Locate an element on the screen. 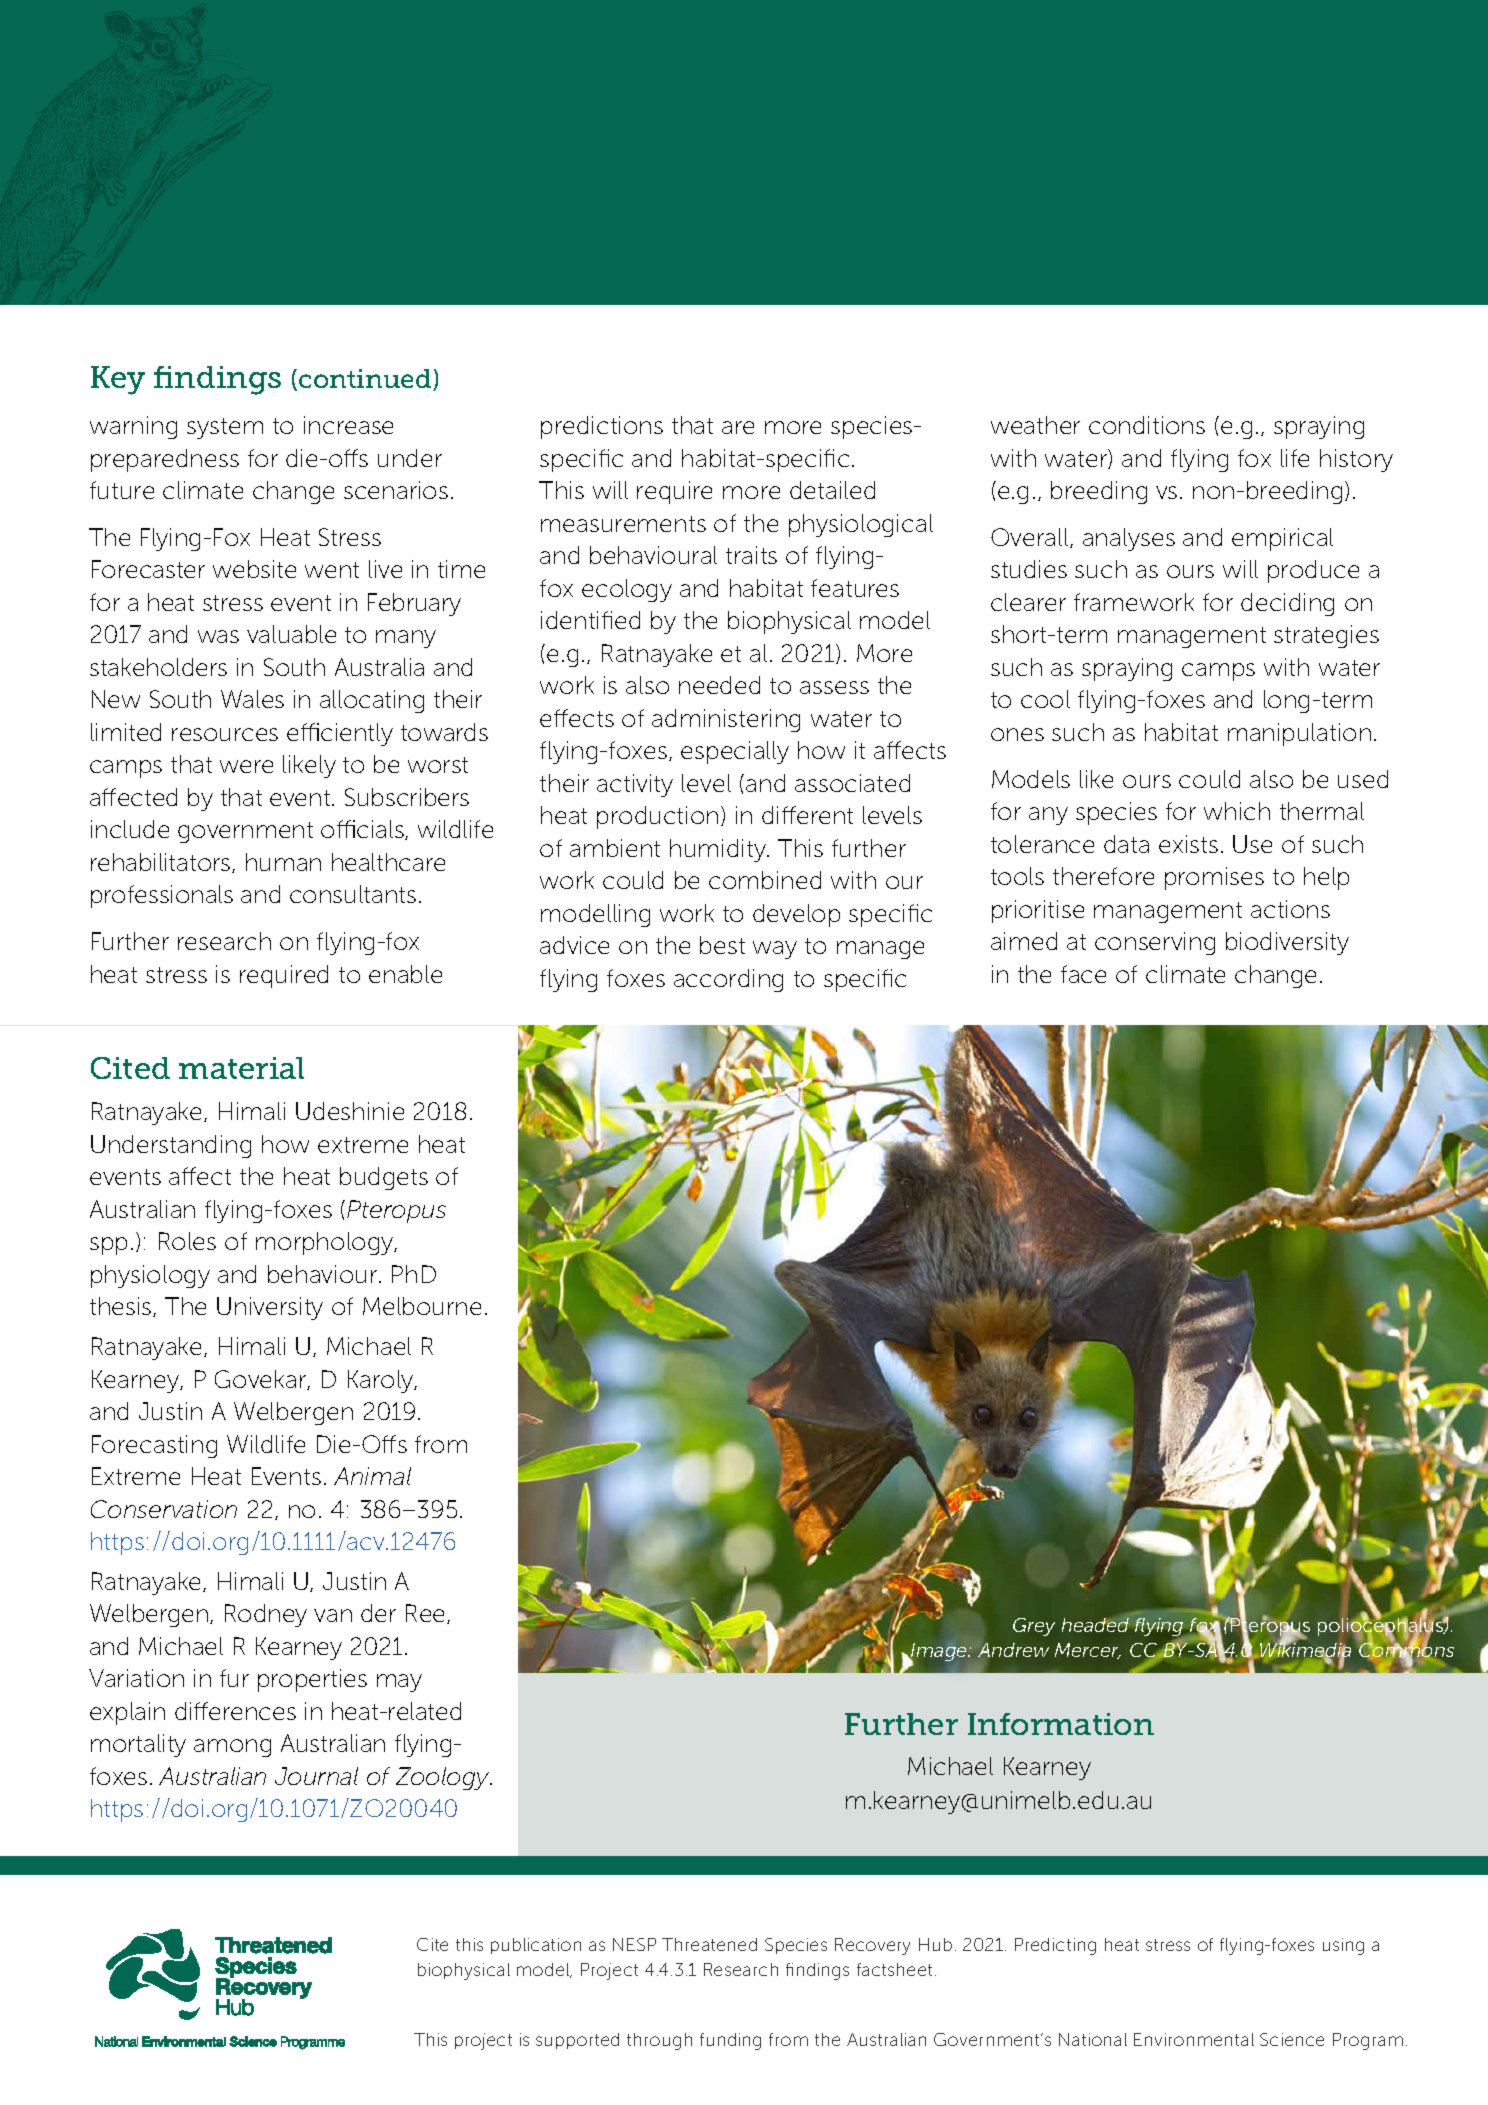  funding is located at coordinates (730, 2041).
